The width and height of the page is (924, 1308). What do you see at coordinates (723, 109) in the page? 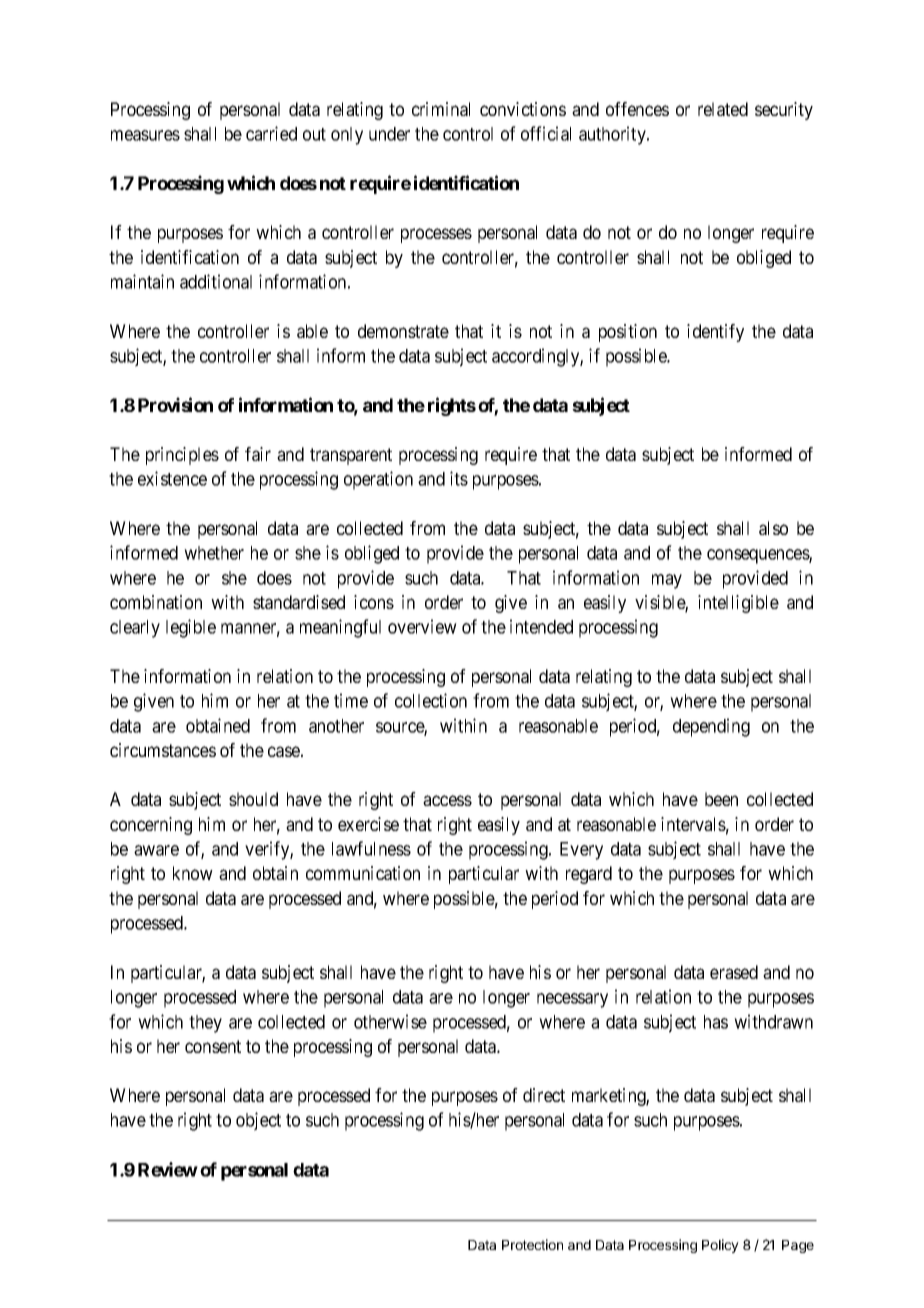
I see `related` at bounding box center [723, 109].
